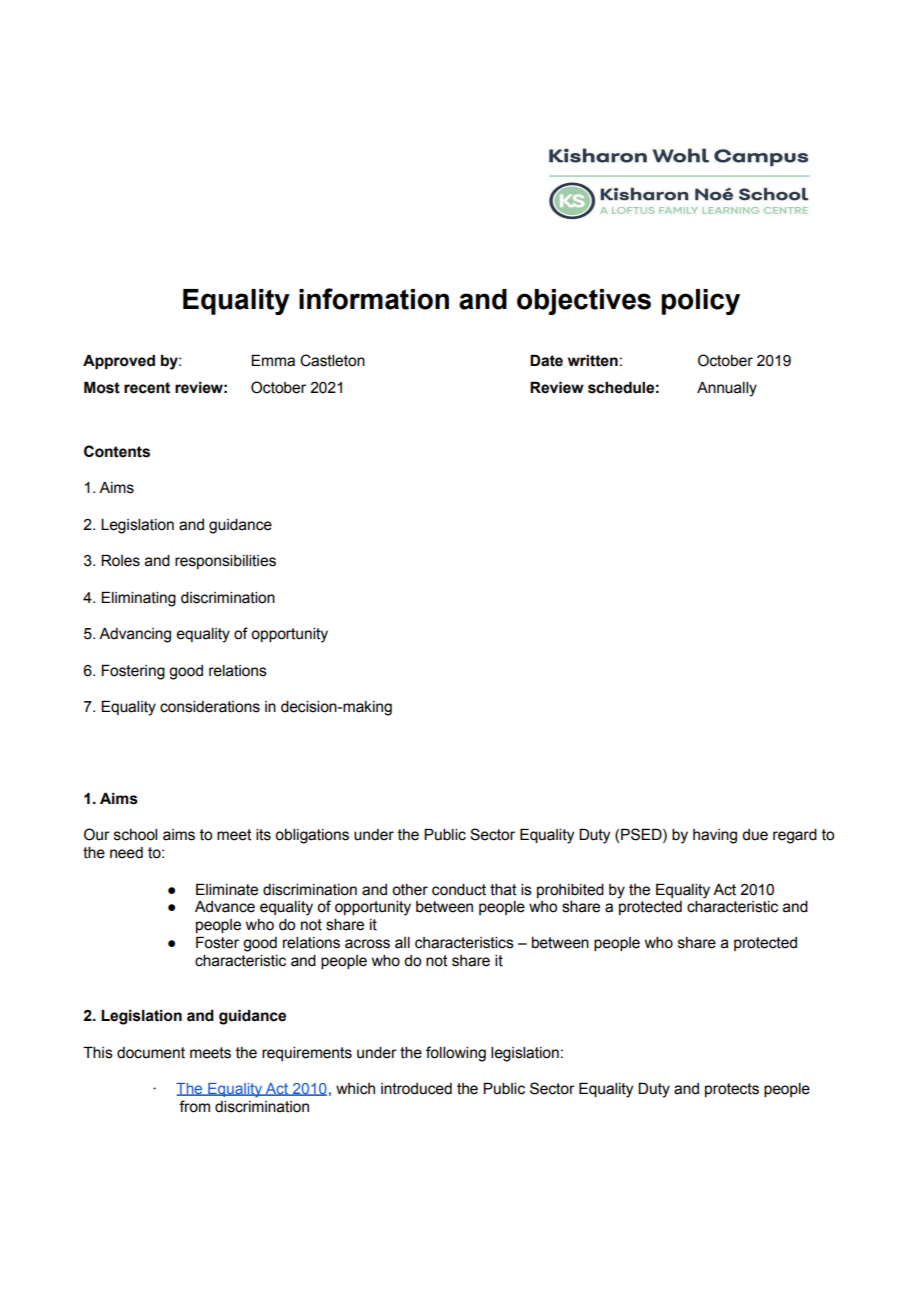  I want to click on information, so click(374, 299).
